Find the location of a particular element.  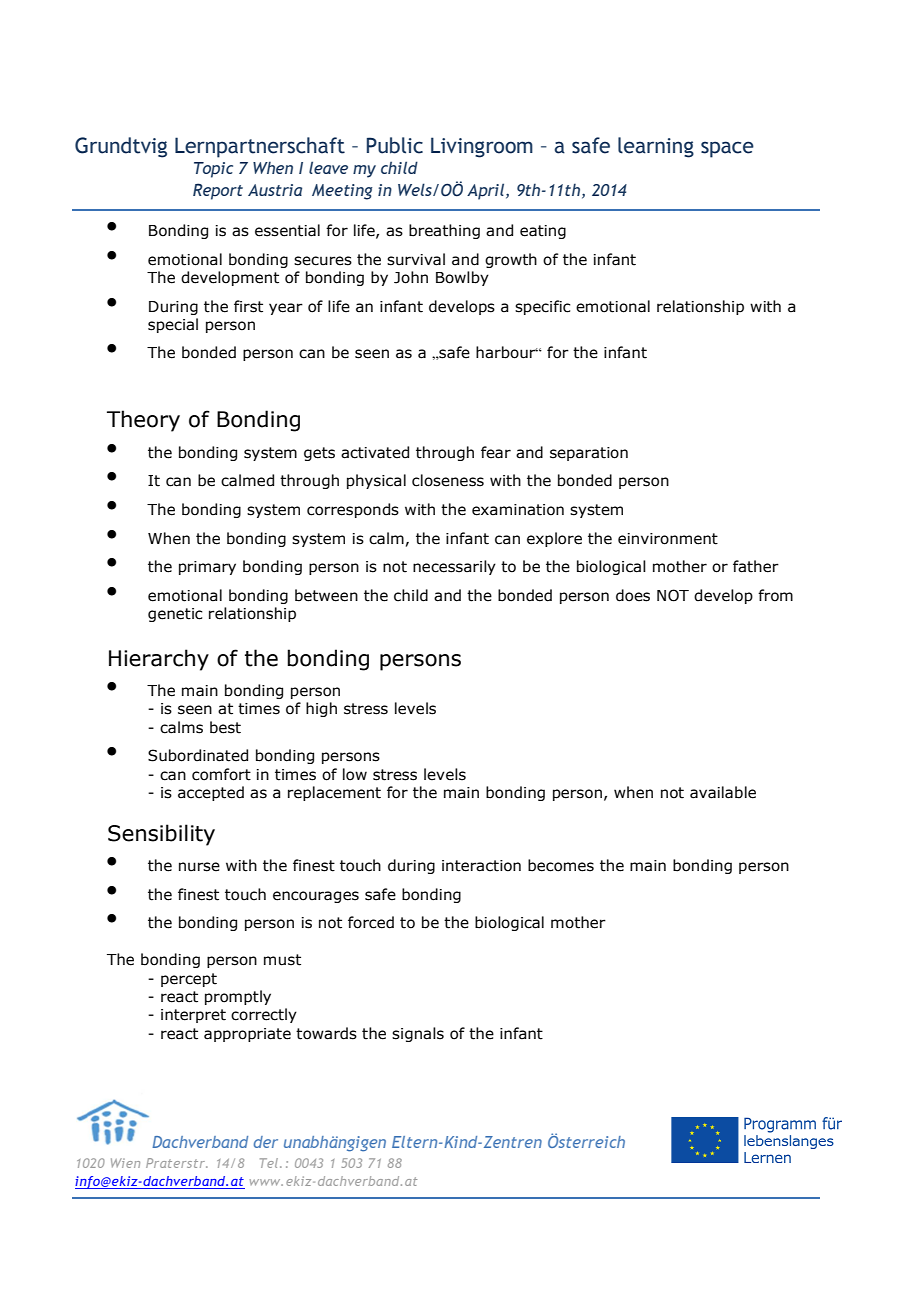

Topic is located at coordinates (213, 170).
